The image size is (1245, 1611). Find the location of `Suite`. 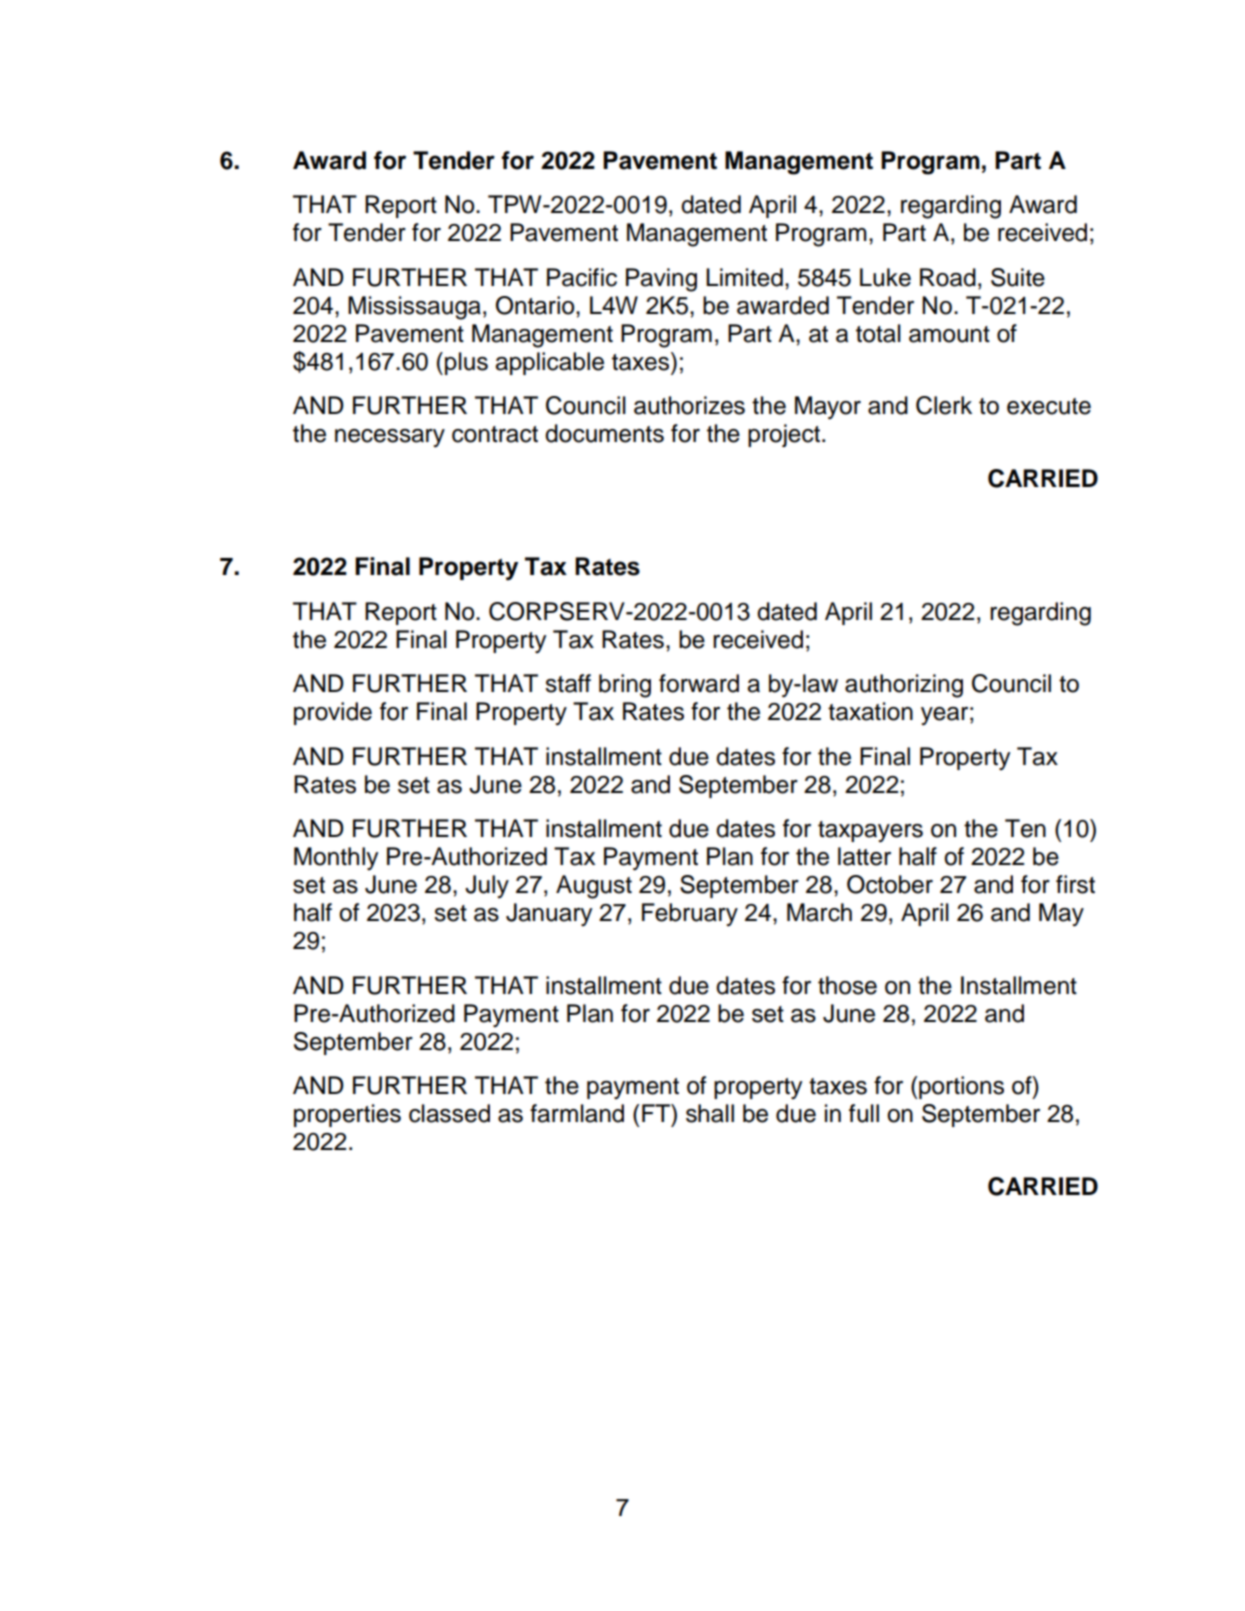

Suite is located at coordinates (1018, 277).
